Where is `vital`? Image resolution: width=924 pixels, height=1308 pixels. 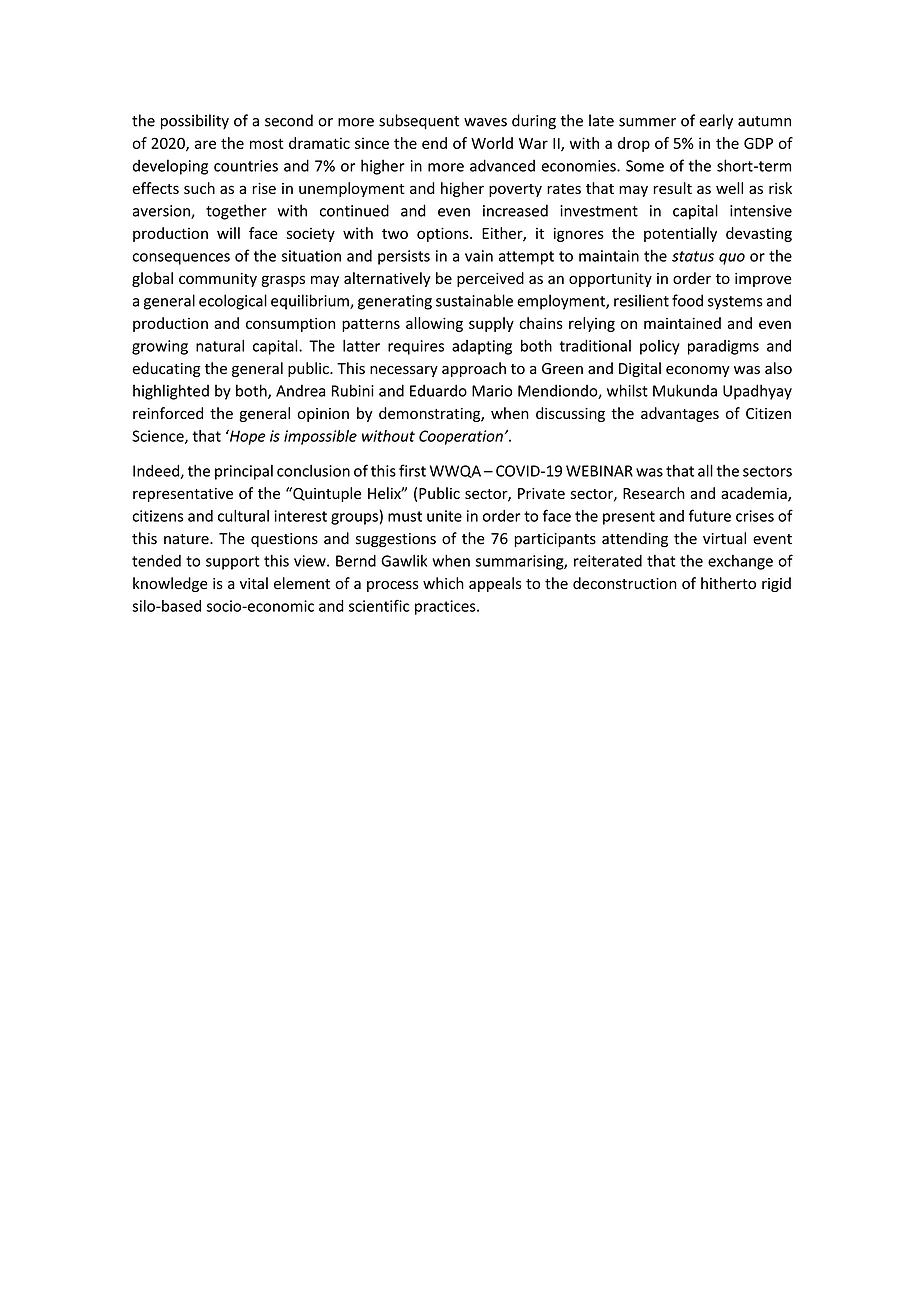 vital is located at coordinates (254, 583).
